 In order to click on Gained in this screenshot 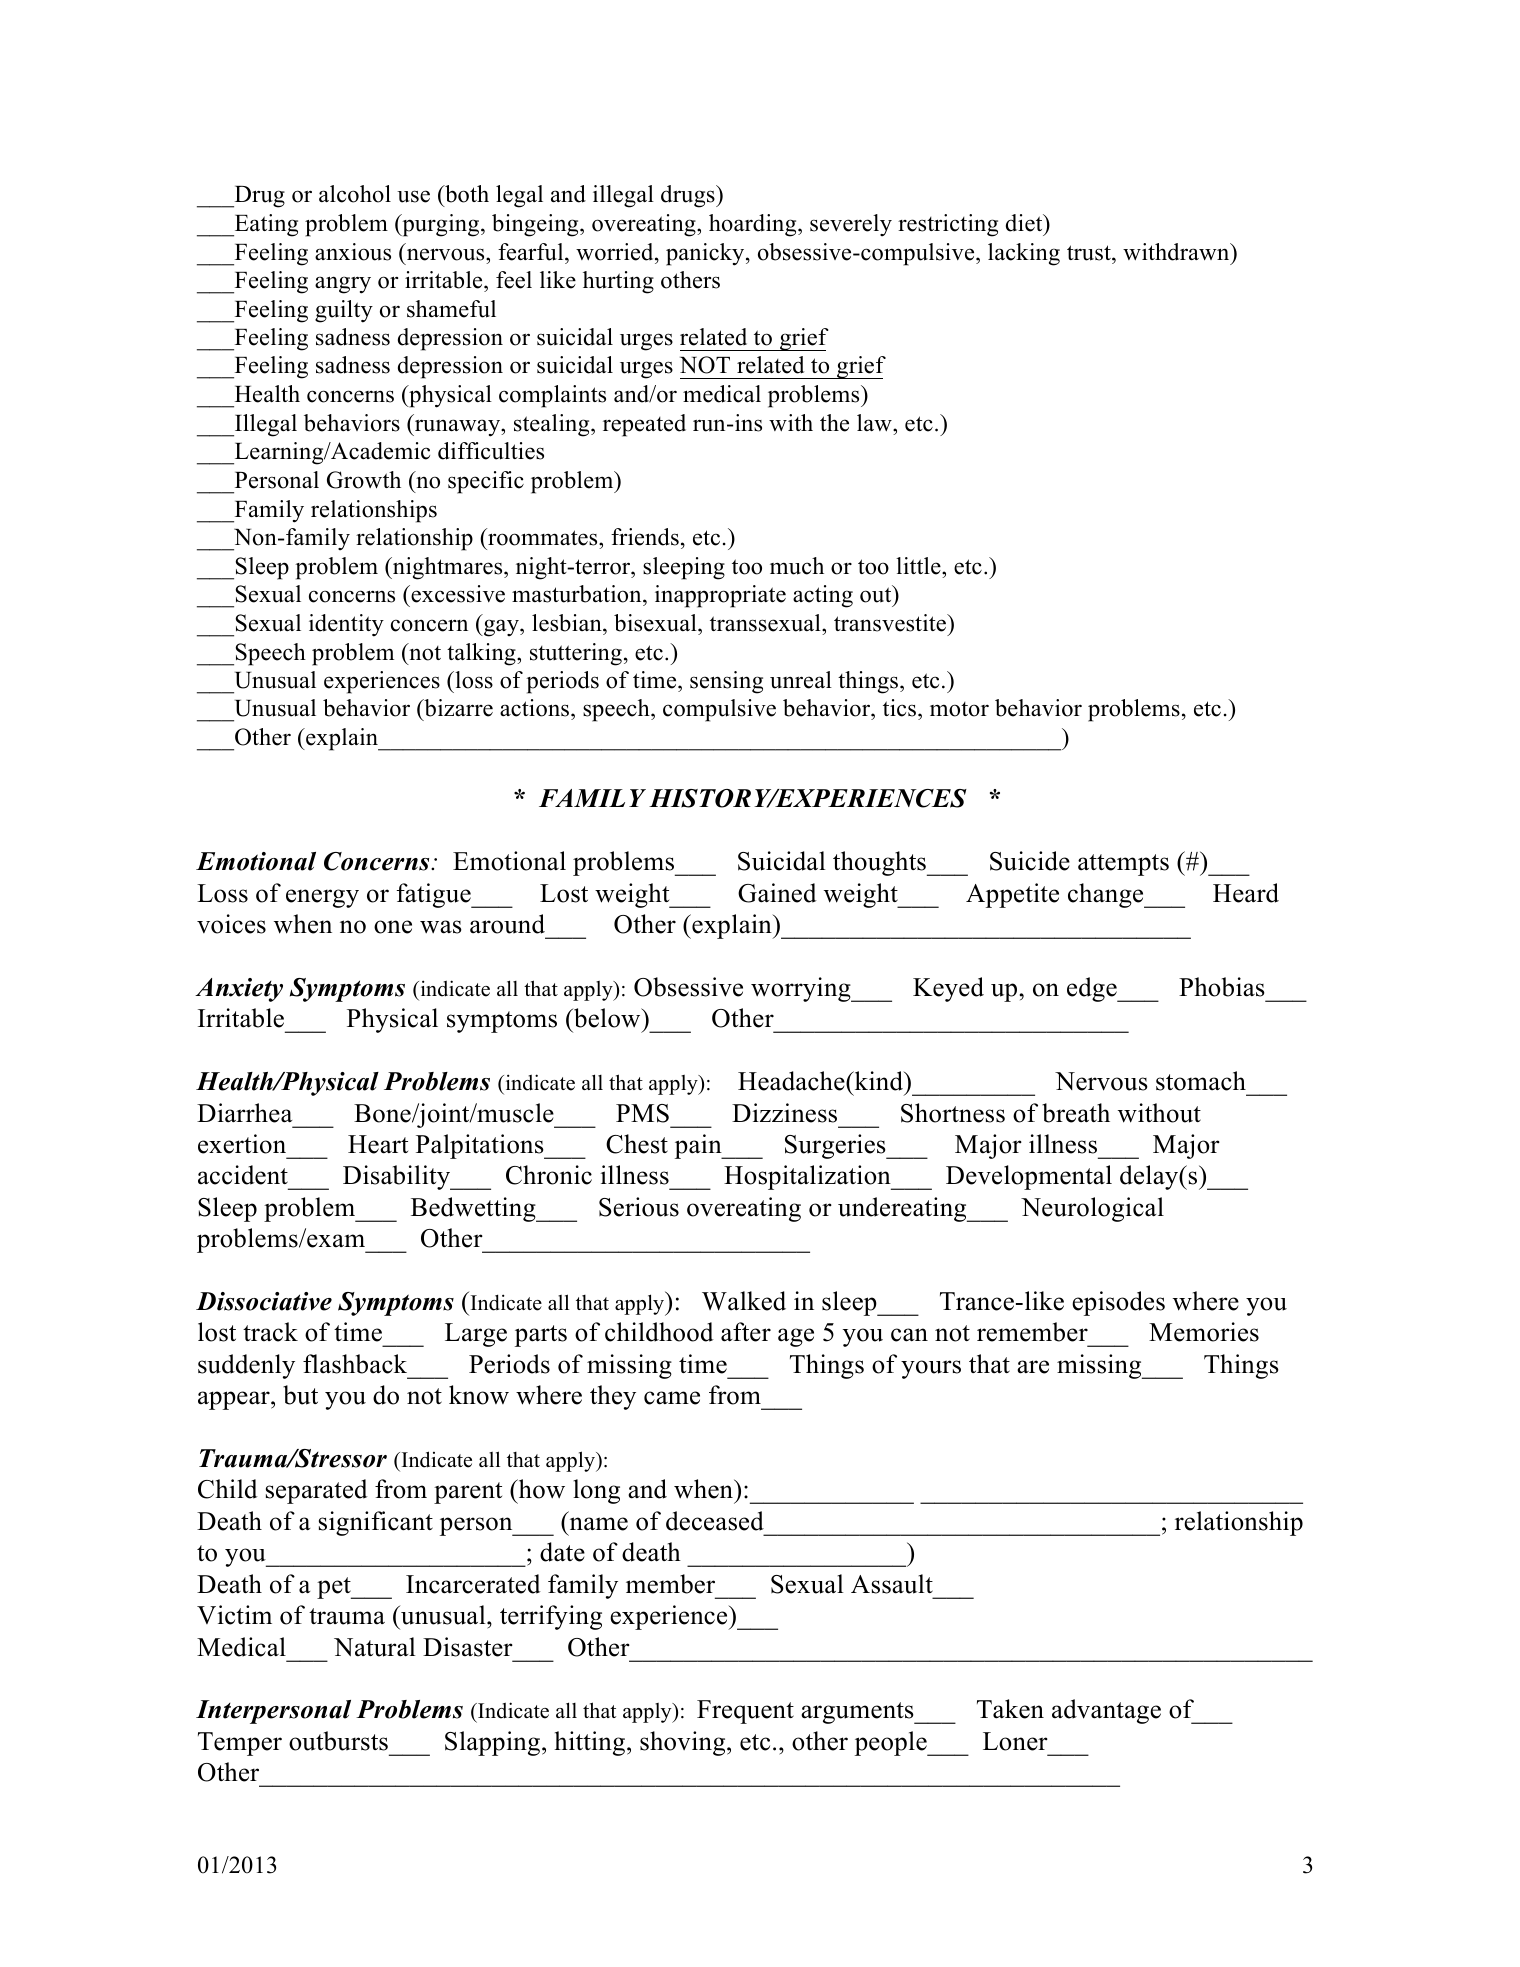, I will do `click(777, 893)`.
